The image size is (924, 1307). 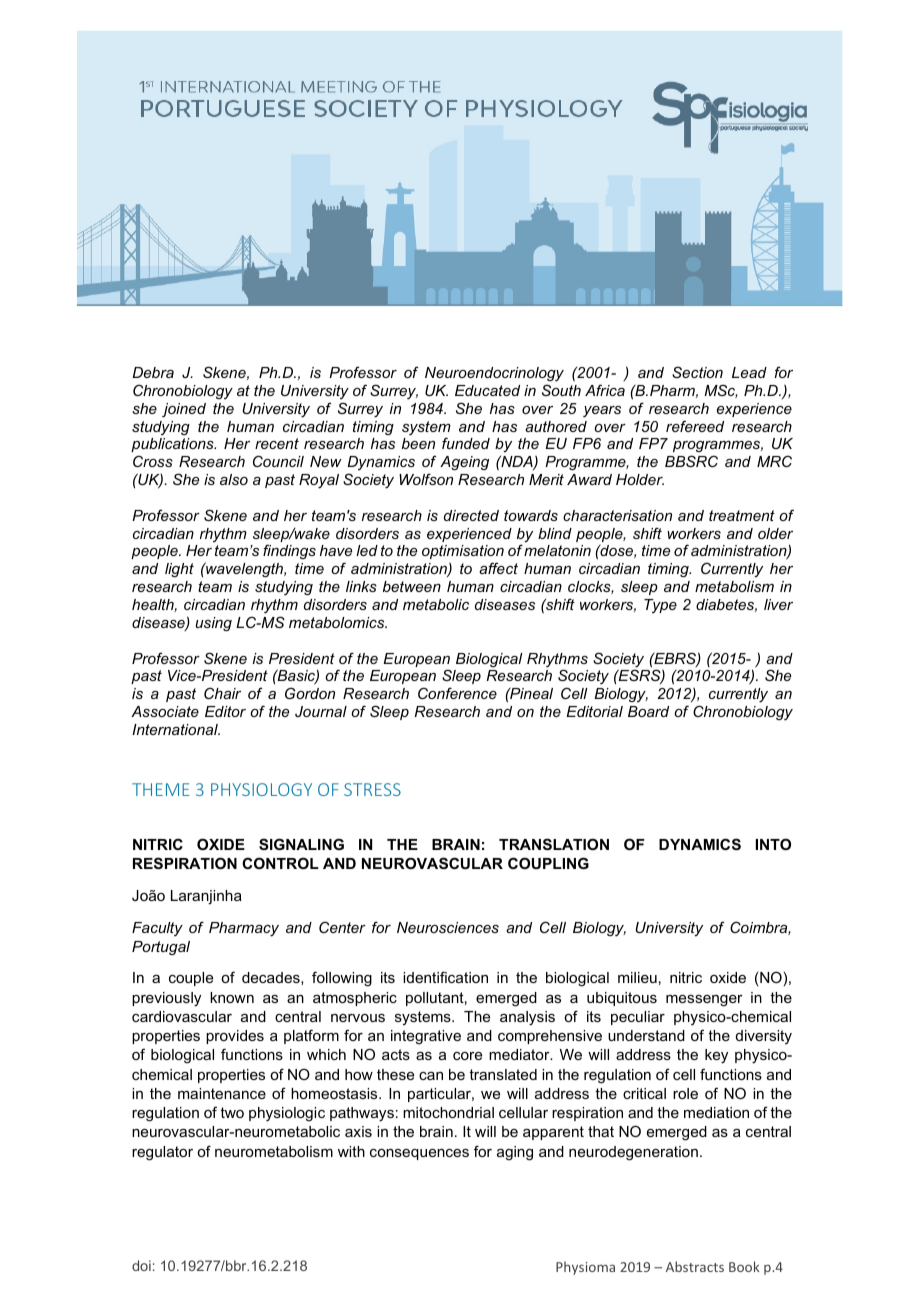 I want to click on Section, so click(x=697, y=372).
